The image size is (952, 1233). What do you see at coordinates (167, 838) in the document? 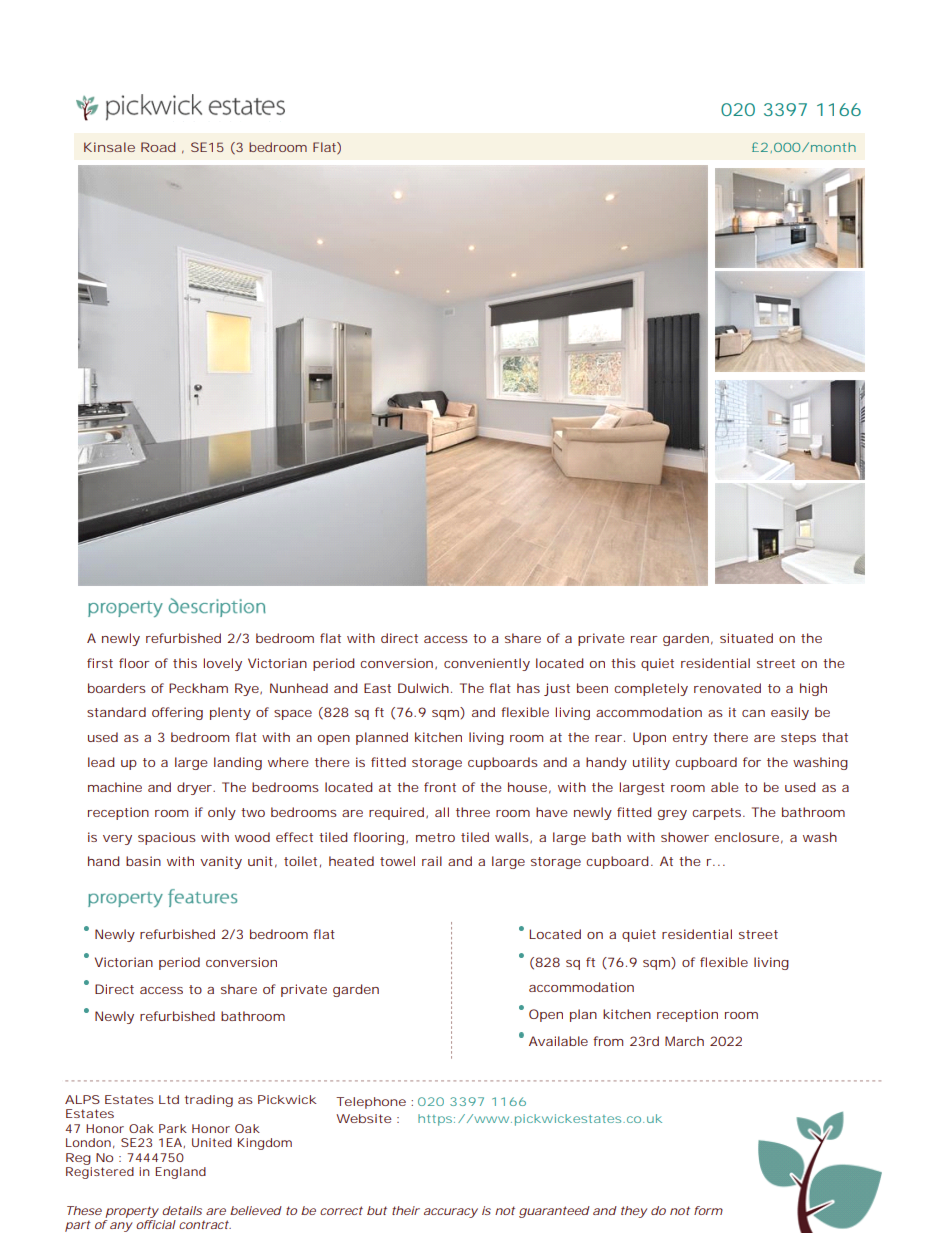
I see `spacious` at bounding box center [167, 838].
